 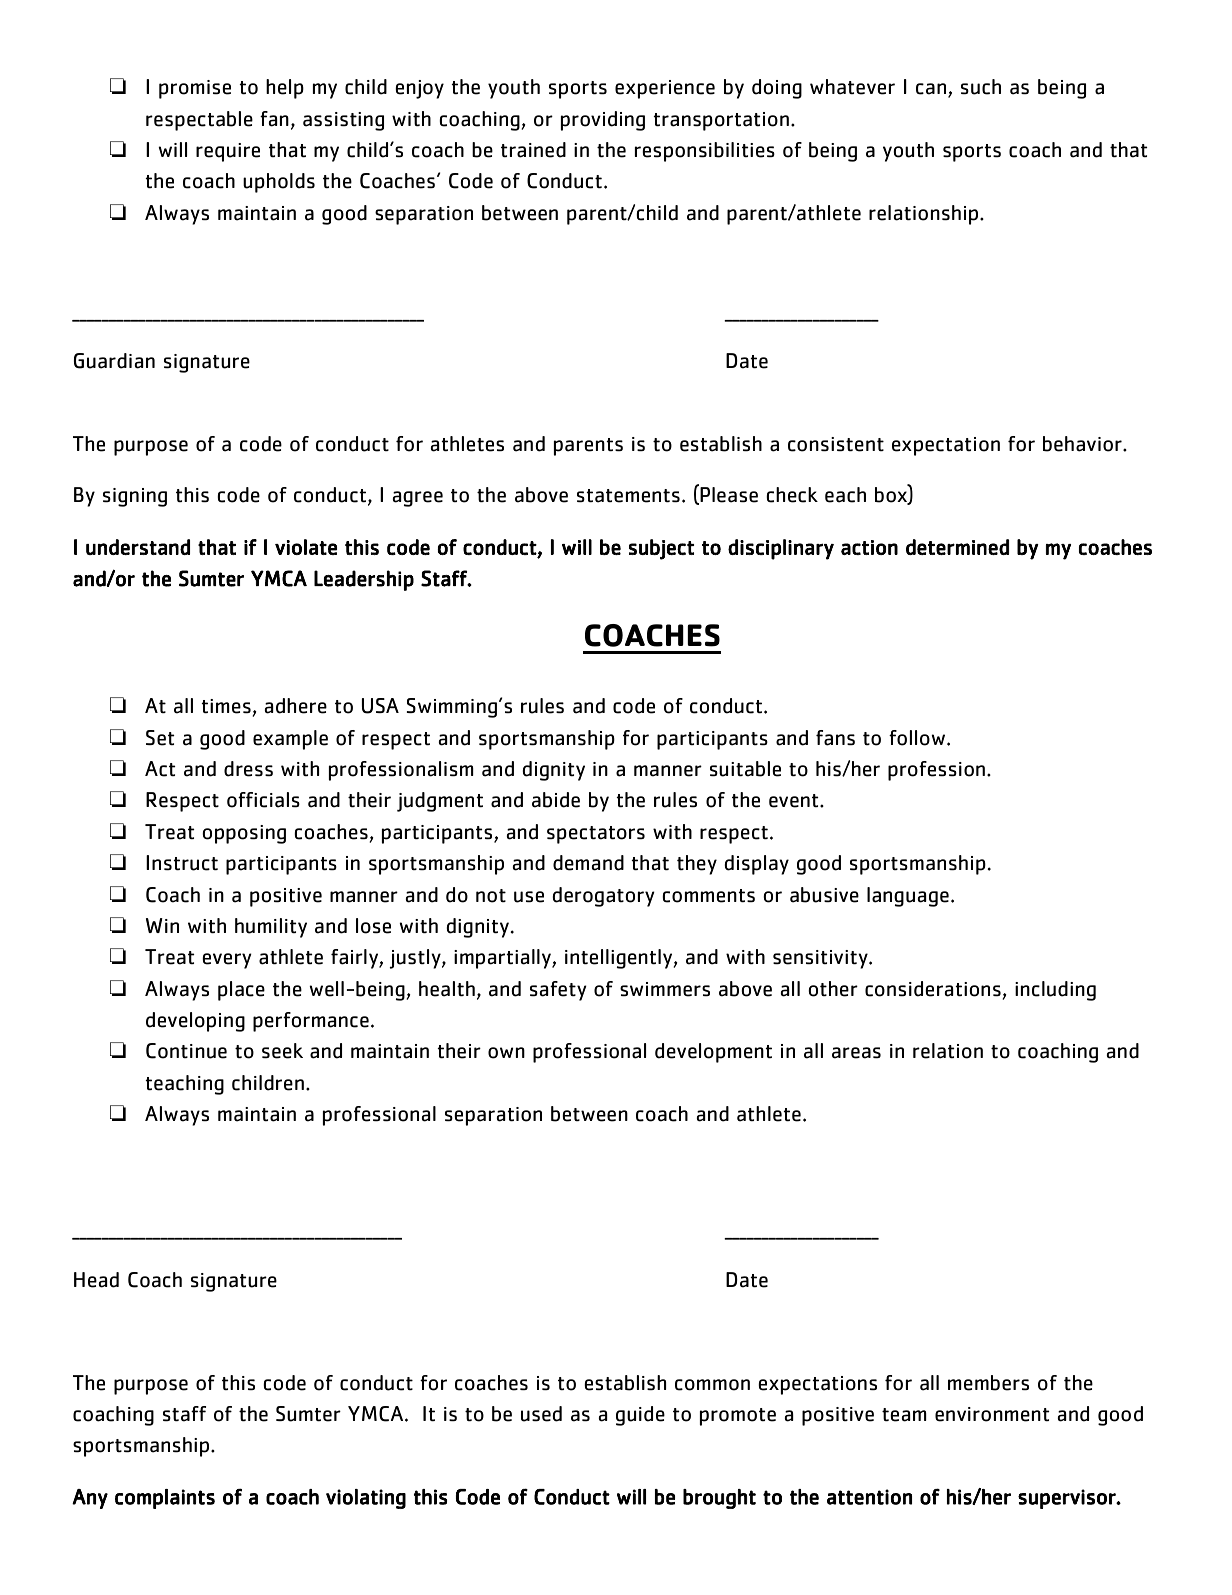 What do you see at coordinates (165, 1499) in the image?
I see `complaints` at bounding box center [165, 1499].
